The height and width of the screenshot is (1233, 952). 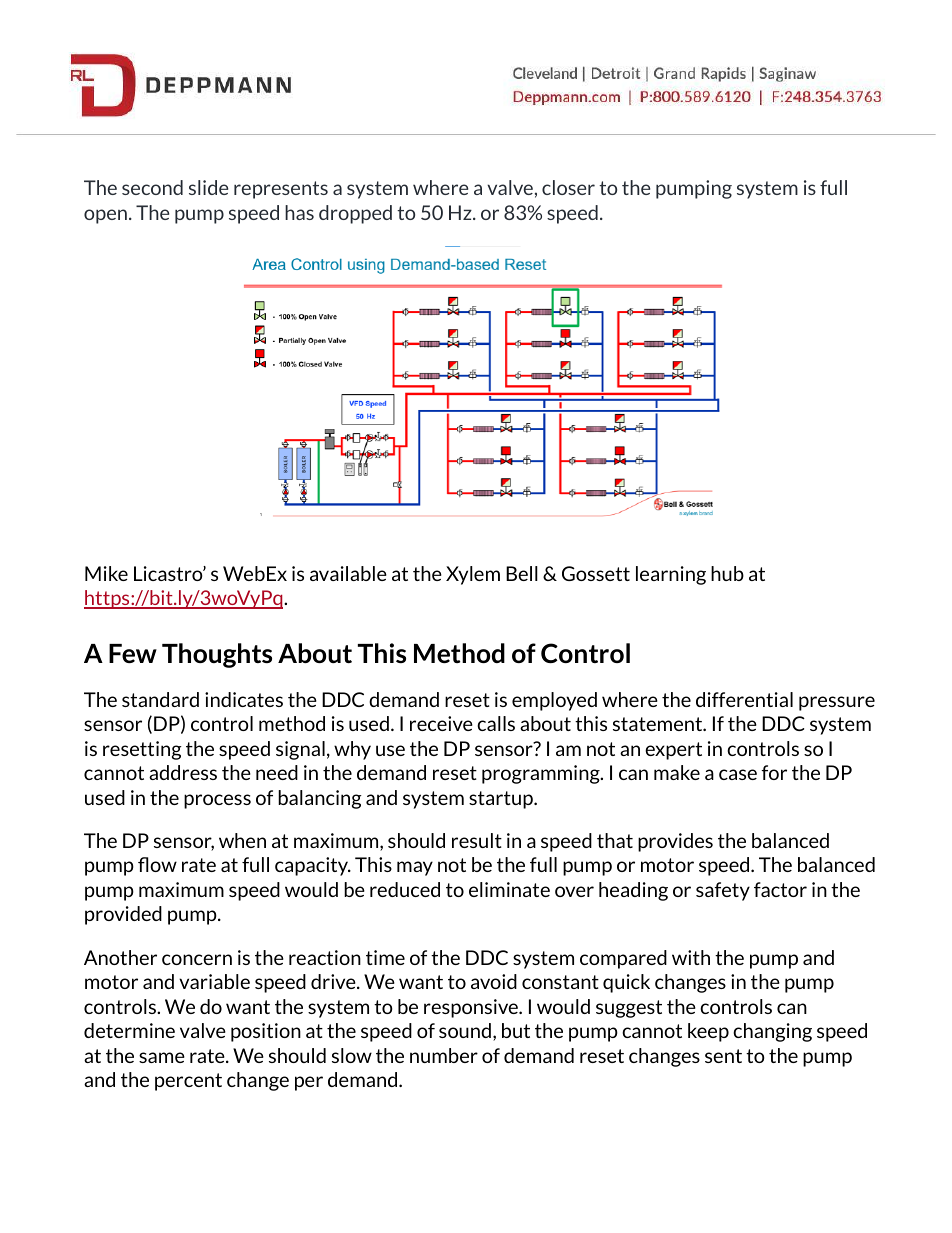 I want to click on closer, so click(x=568, y=187).
